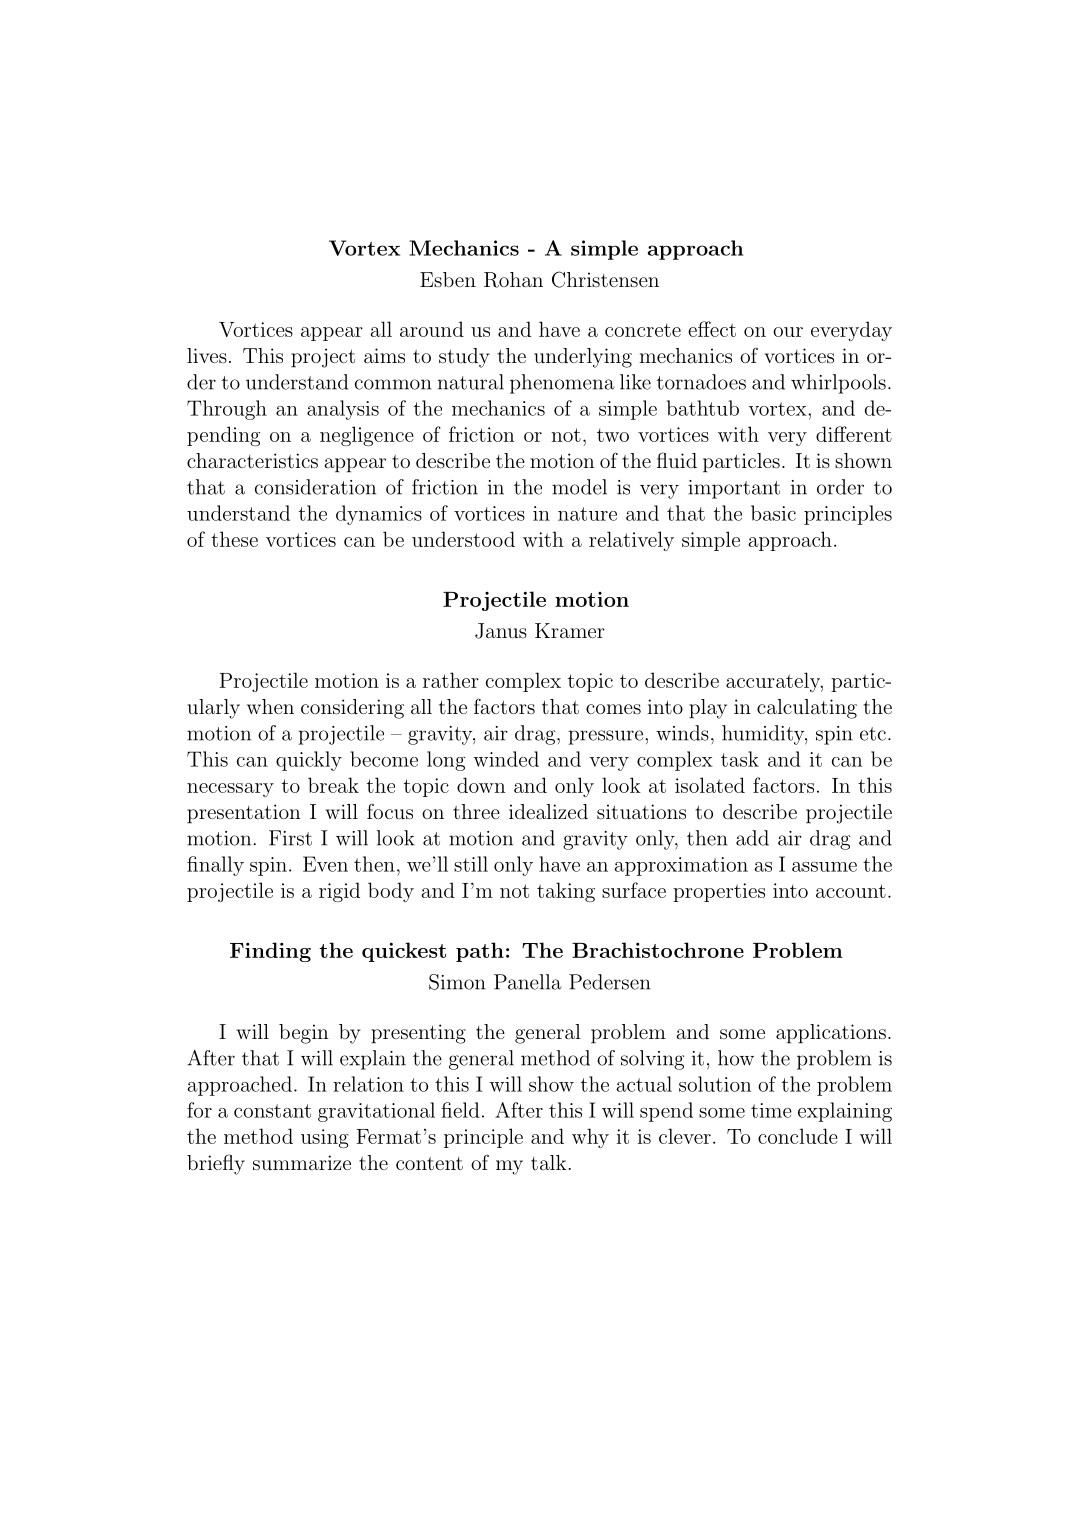 The image size is (1081, 1529). I want to click on our, so click(788, 332).
